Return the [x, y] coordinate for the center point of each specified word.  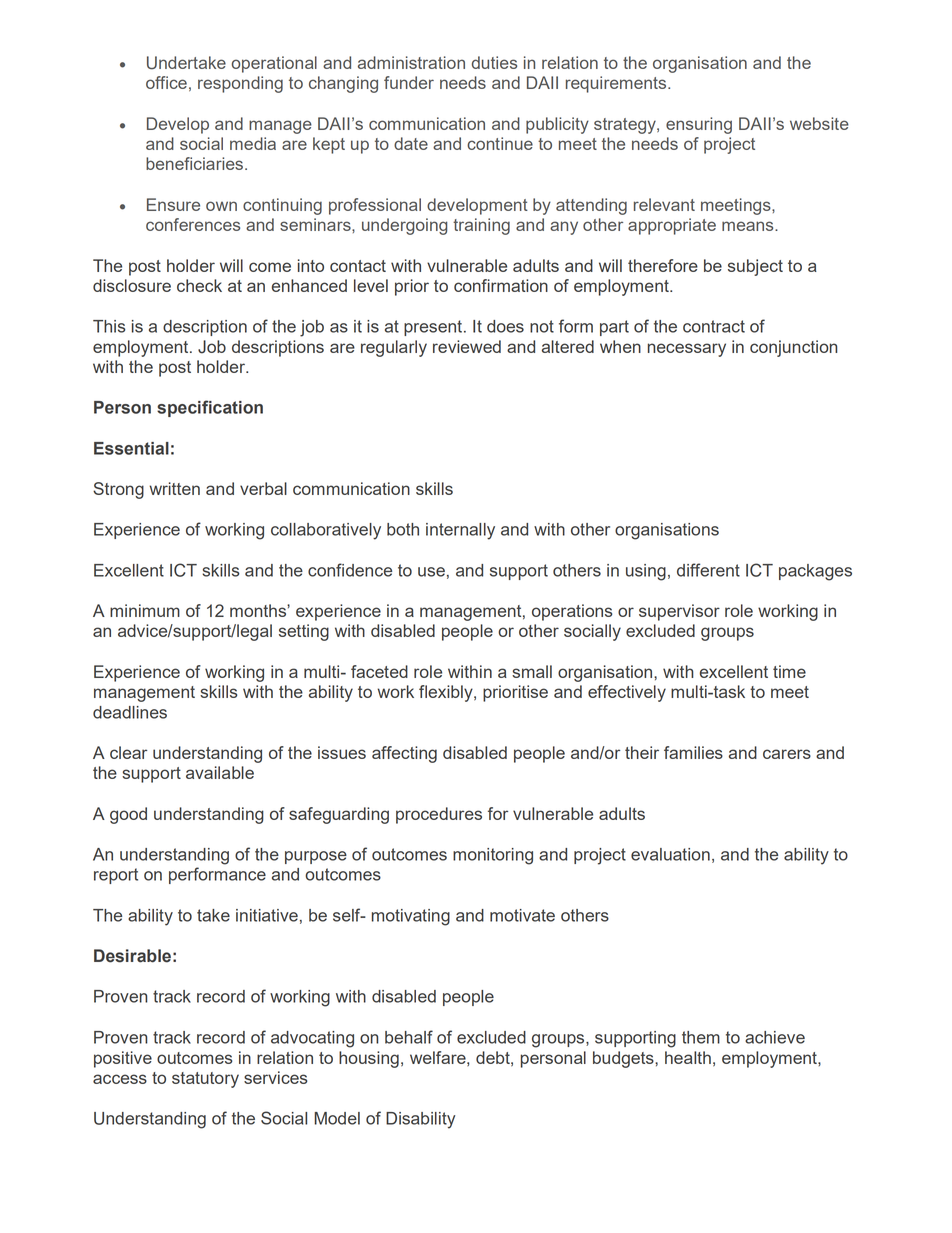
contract [714, 326]
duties [494, 62]
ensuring [699, 125]
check [199, 285]
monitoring [493, 856]
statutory [205, 1080]
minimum [145, 610]
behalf [409, 1037]
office [166, 82]
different [708, 570]
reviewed [467, 346]
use [431, 572]
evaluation [670, 854]
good [128, 815]
